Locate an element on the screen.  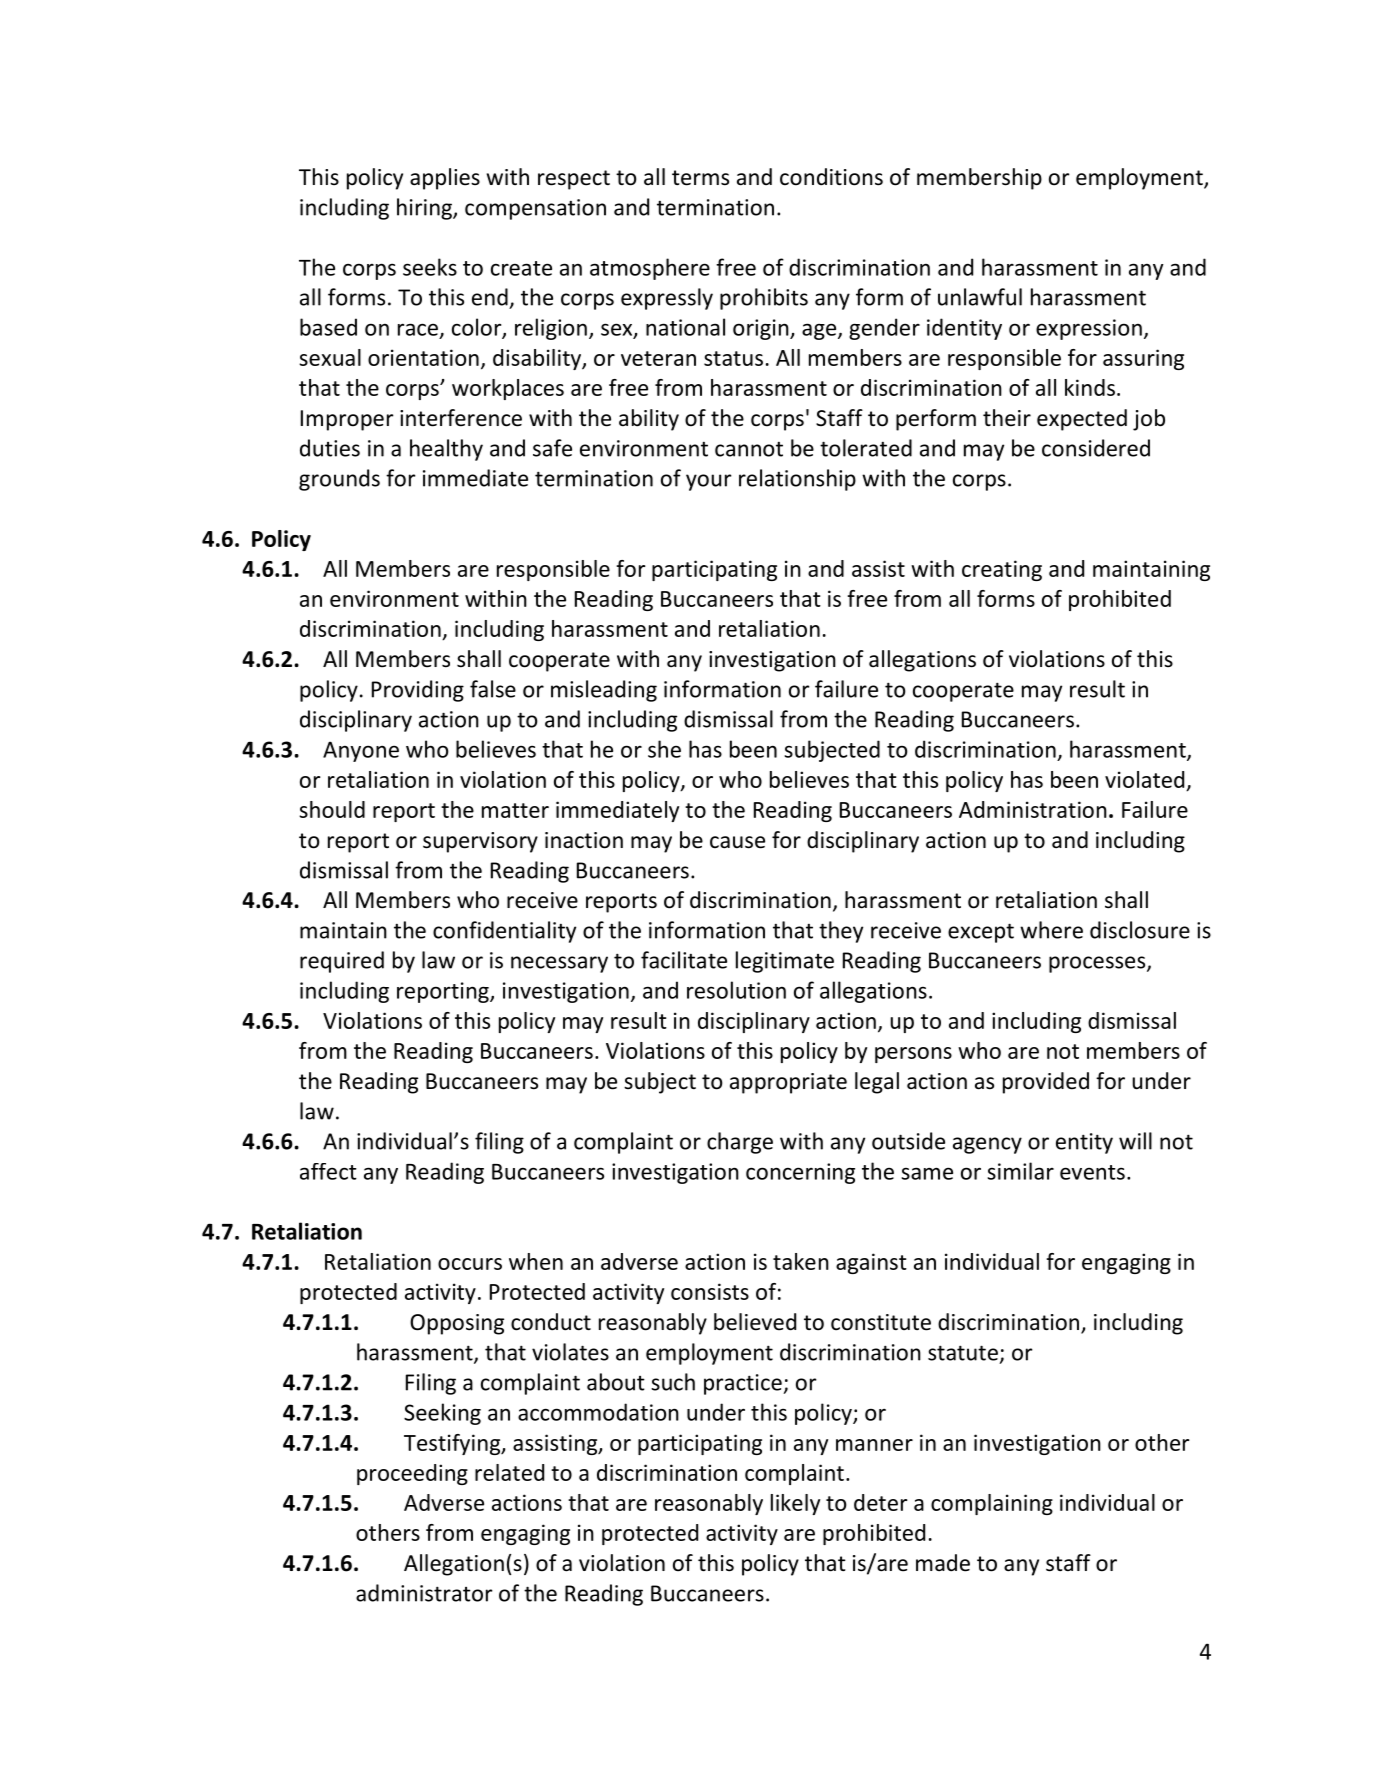
Providing is located at coordinates (418, 691).
